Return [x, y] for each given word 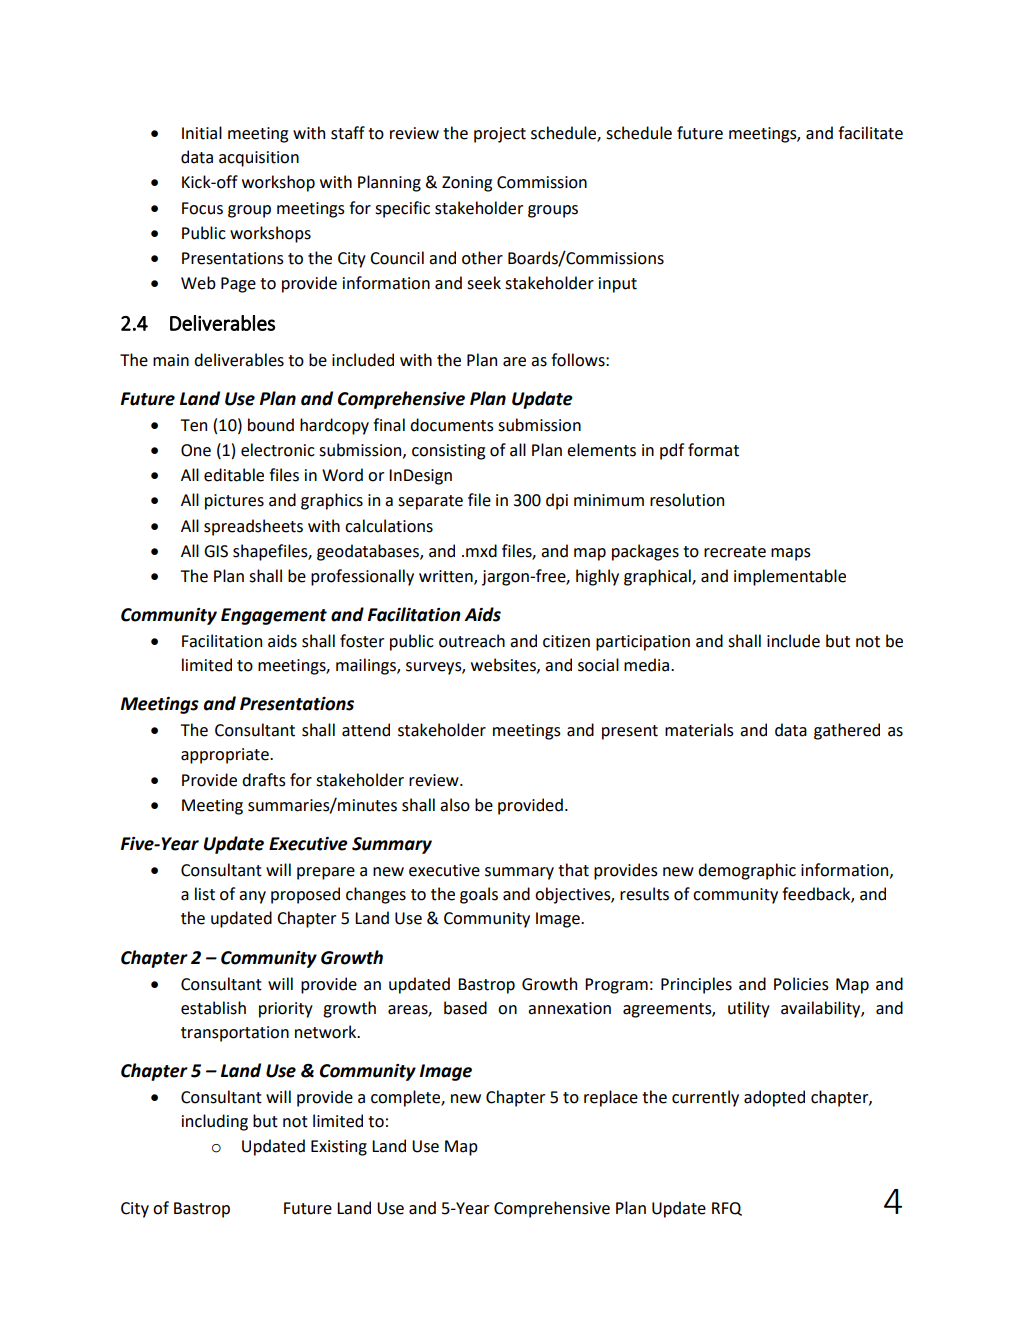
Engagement [274, 616]
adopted [774, 1098]
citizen [566, 641]
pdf [672, 451]
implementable [790, 577]
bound [271, 425]
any [252, 897]
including [215, 1122]
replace [611, 1098]
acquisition [259, 159]
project [500, 135]
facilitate [870, 133]
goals [479, 895]
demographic [747, 871]
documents [452, 425]
